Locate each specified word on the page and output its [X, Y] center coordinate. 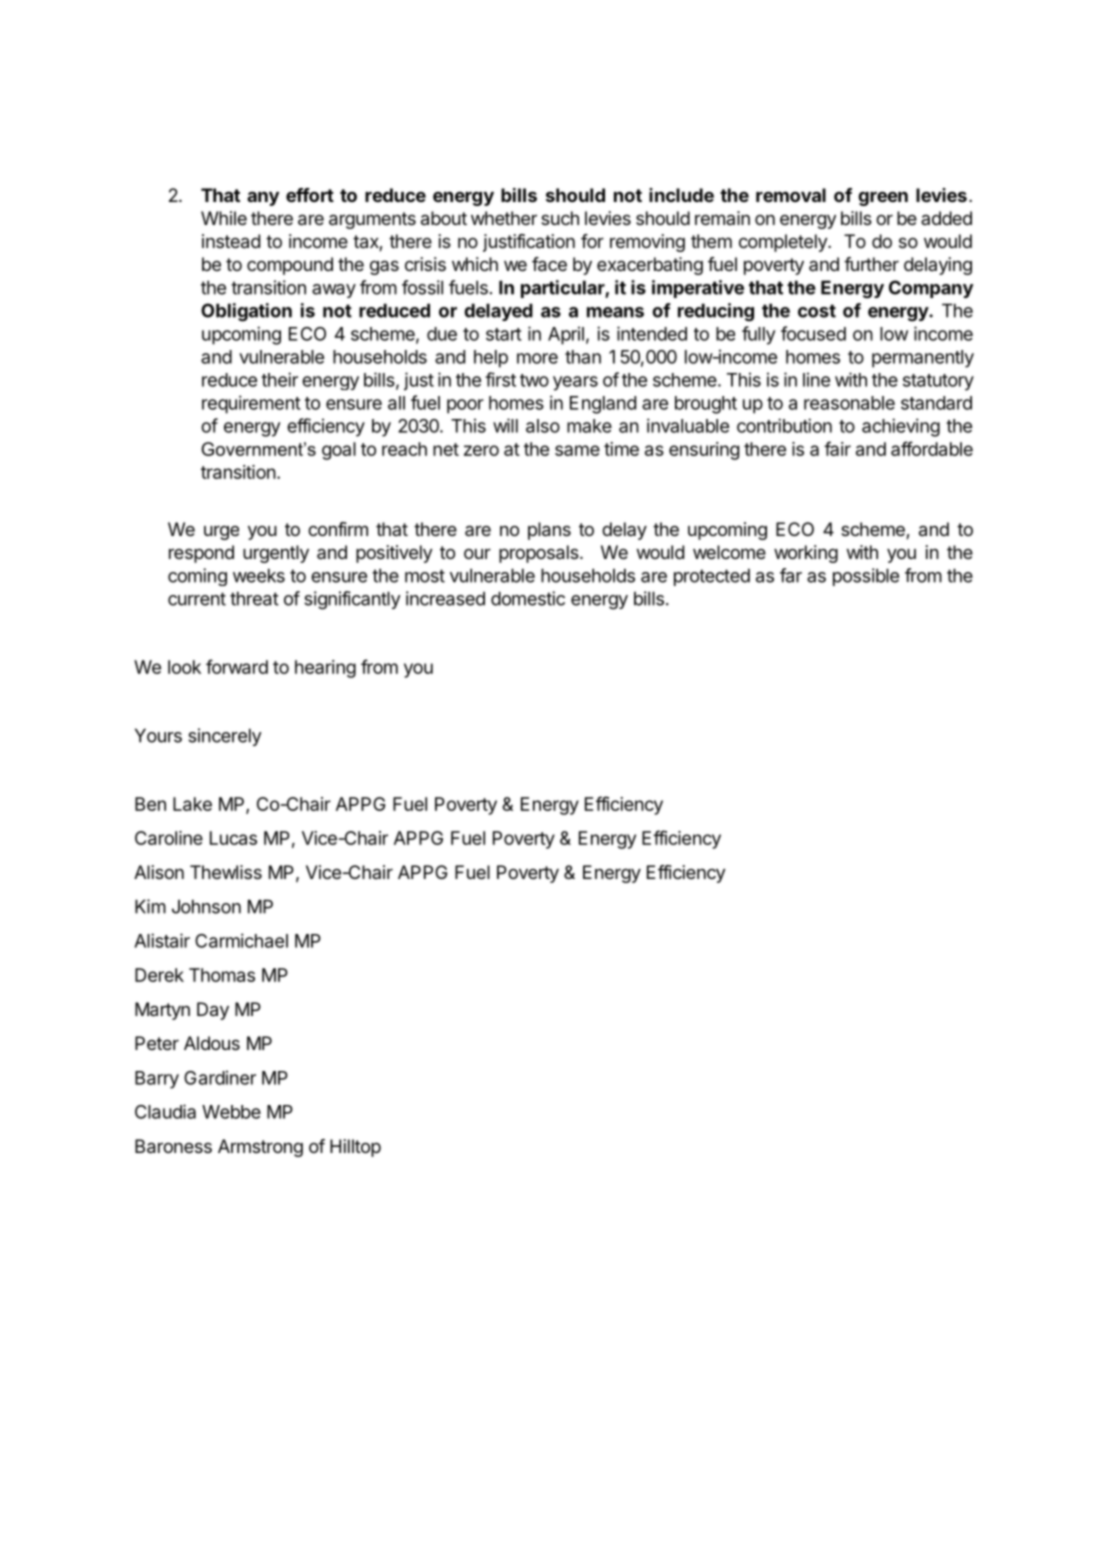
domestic [528, 598]
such [560, 218]
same [577, 450]
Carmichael [241, 940]
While [224, 218]
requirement [251, 404]
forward [237, 666]
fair [837, 448]
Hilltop [355, 1148]
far [791, 575]
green [883, 199]
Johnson [206, 906]
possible [866, 577]
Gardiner [220, 1077]
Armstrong [260, 1148]
